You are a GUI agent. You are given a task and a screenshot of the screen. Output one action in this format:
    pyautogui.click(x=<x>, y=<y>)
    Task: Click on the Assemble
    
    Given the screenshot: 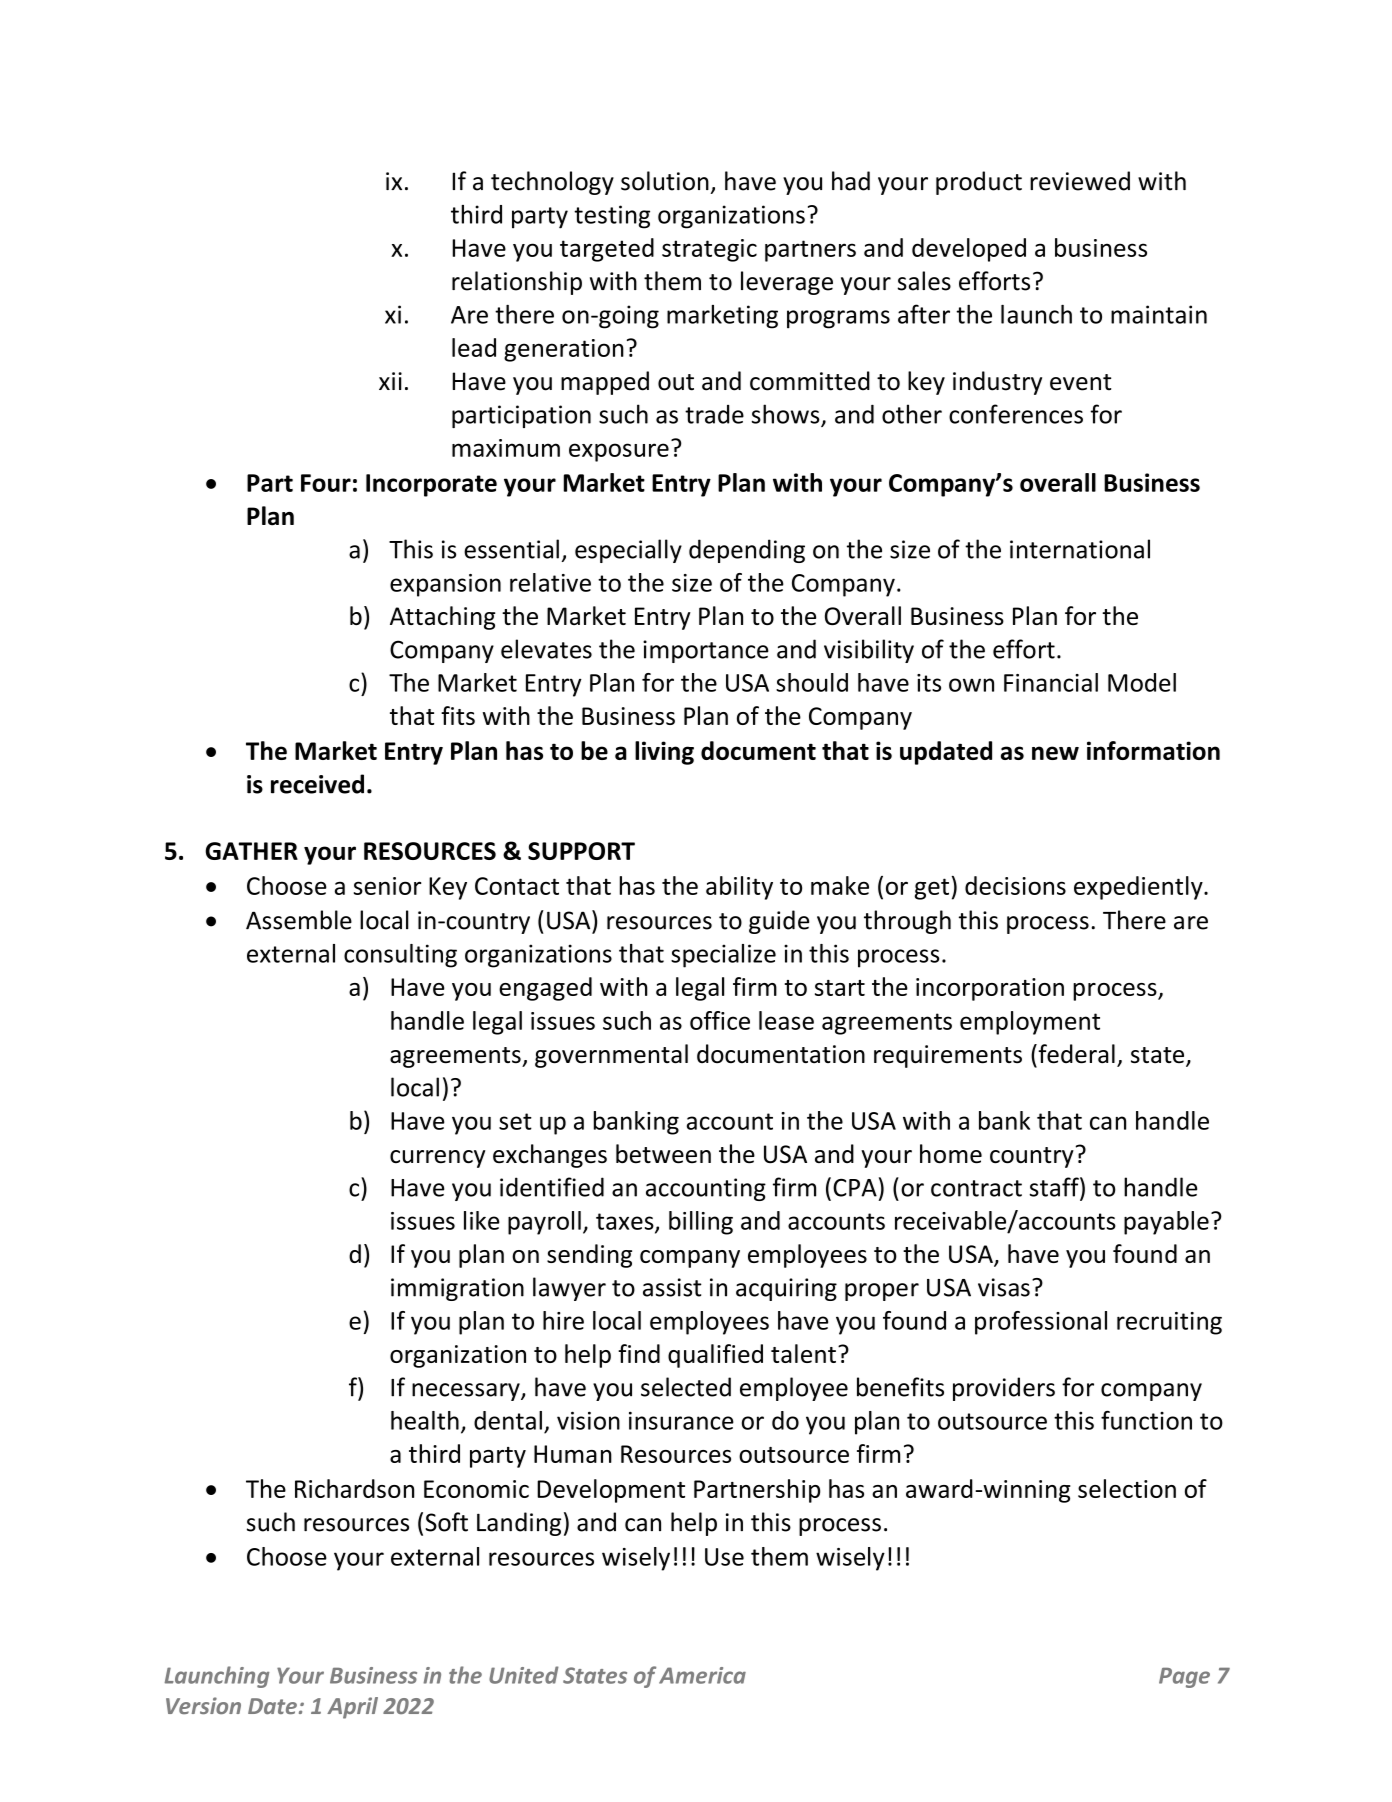 What is the action you would take?
    pyautogui.click(x=299, y=920)
